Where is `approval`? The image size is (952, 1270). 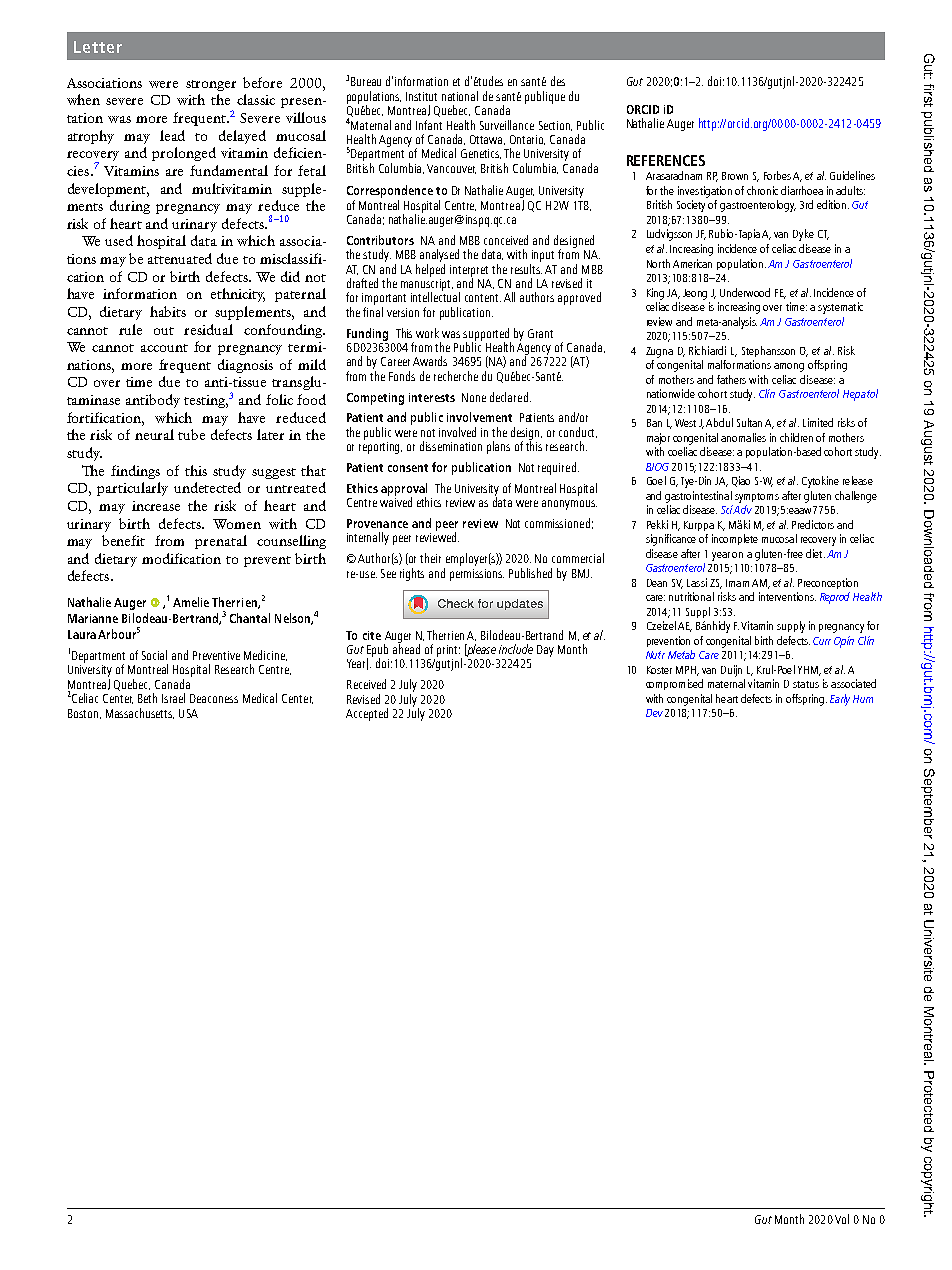 approval is located at coordinates (404, 490).
